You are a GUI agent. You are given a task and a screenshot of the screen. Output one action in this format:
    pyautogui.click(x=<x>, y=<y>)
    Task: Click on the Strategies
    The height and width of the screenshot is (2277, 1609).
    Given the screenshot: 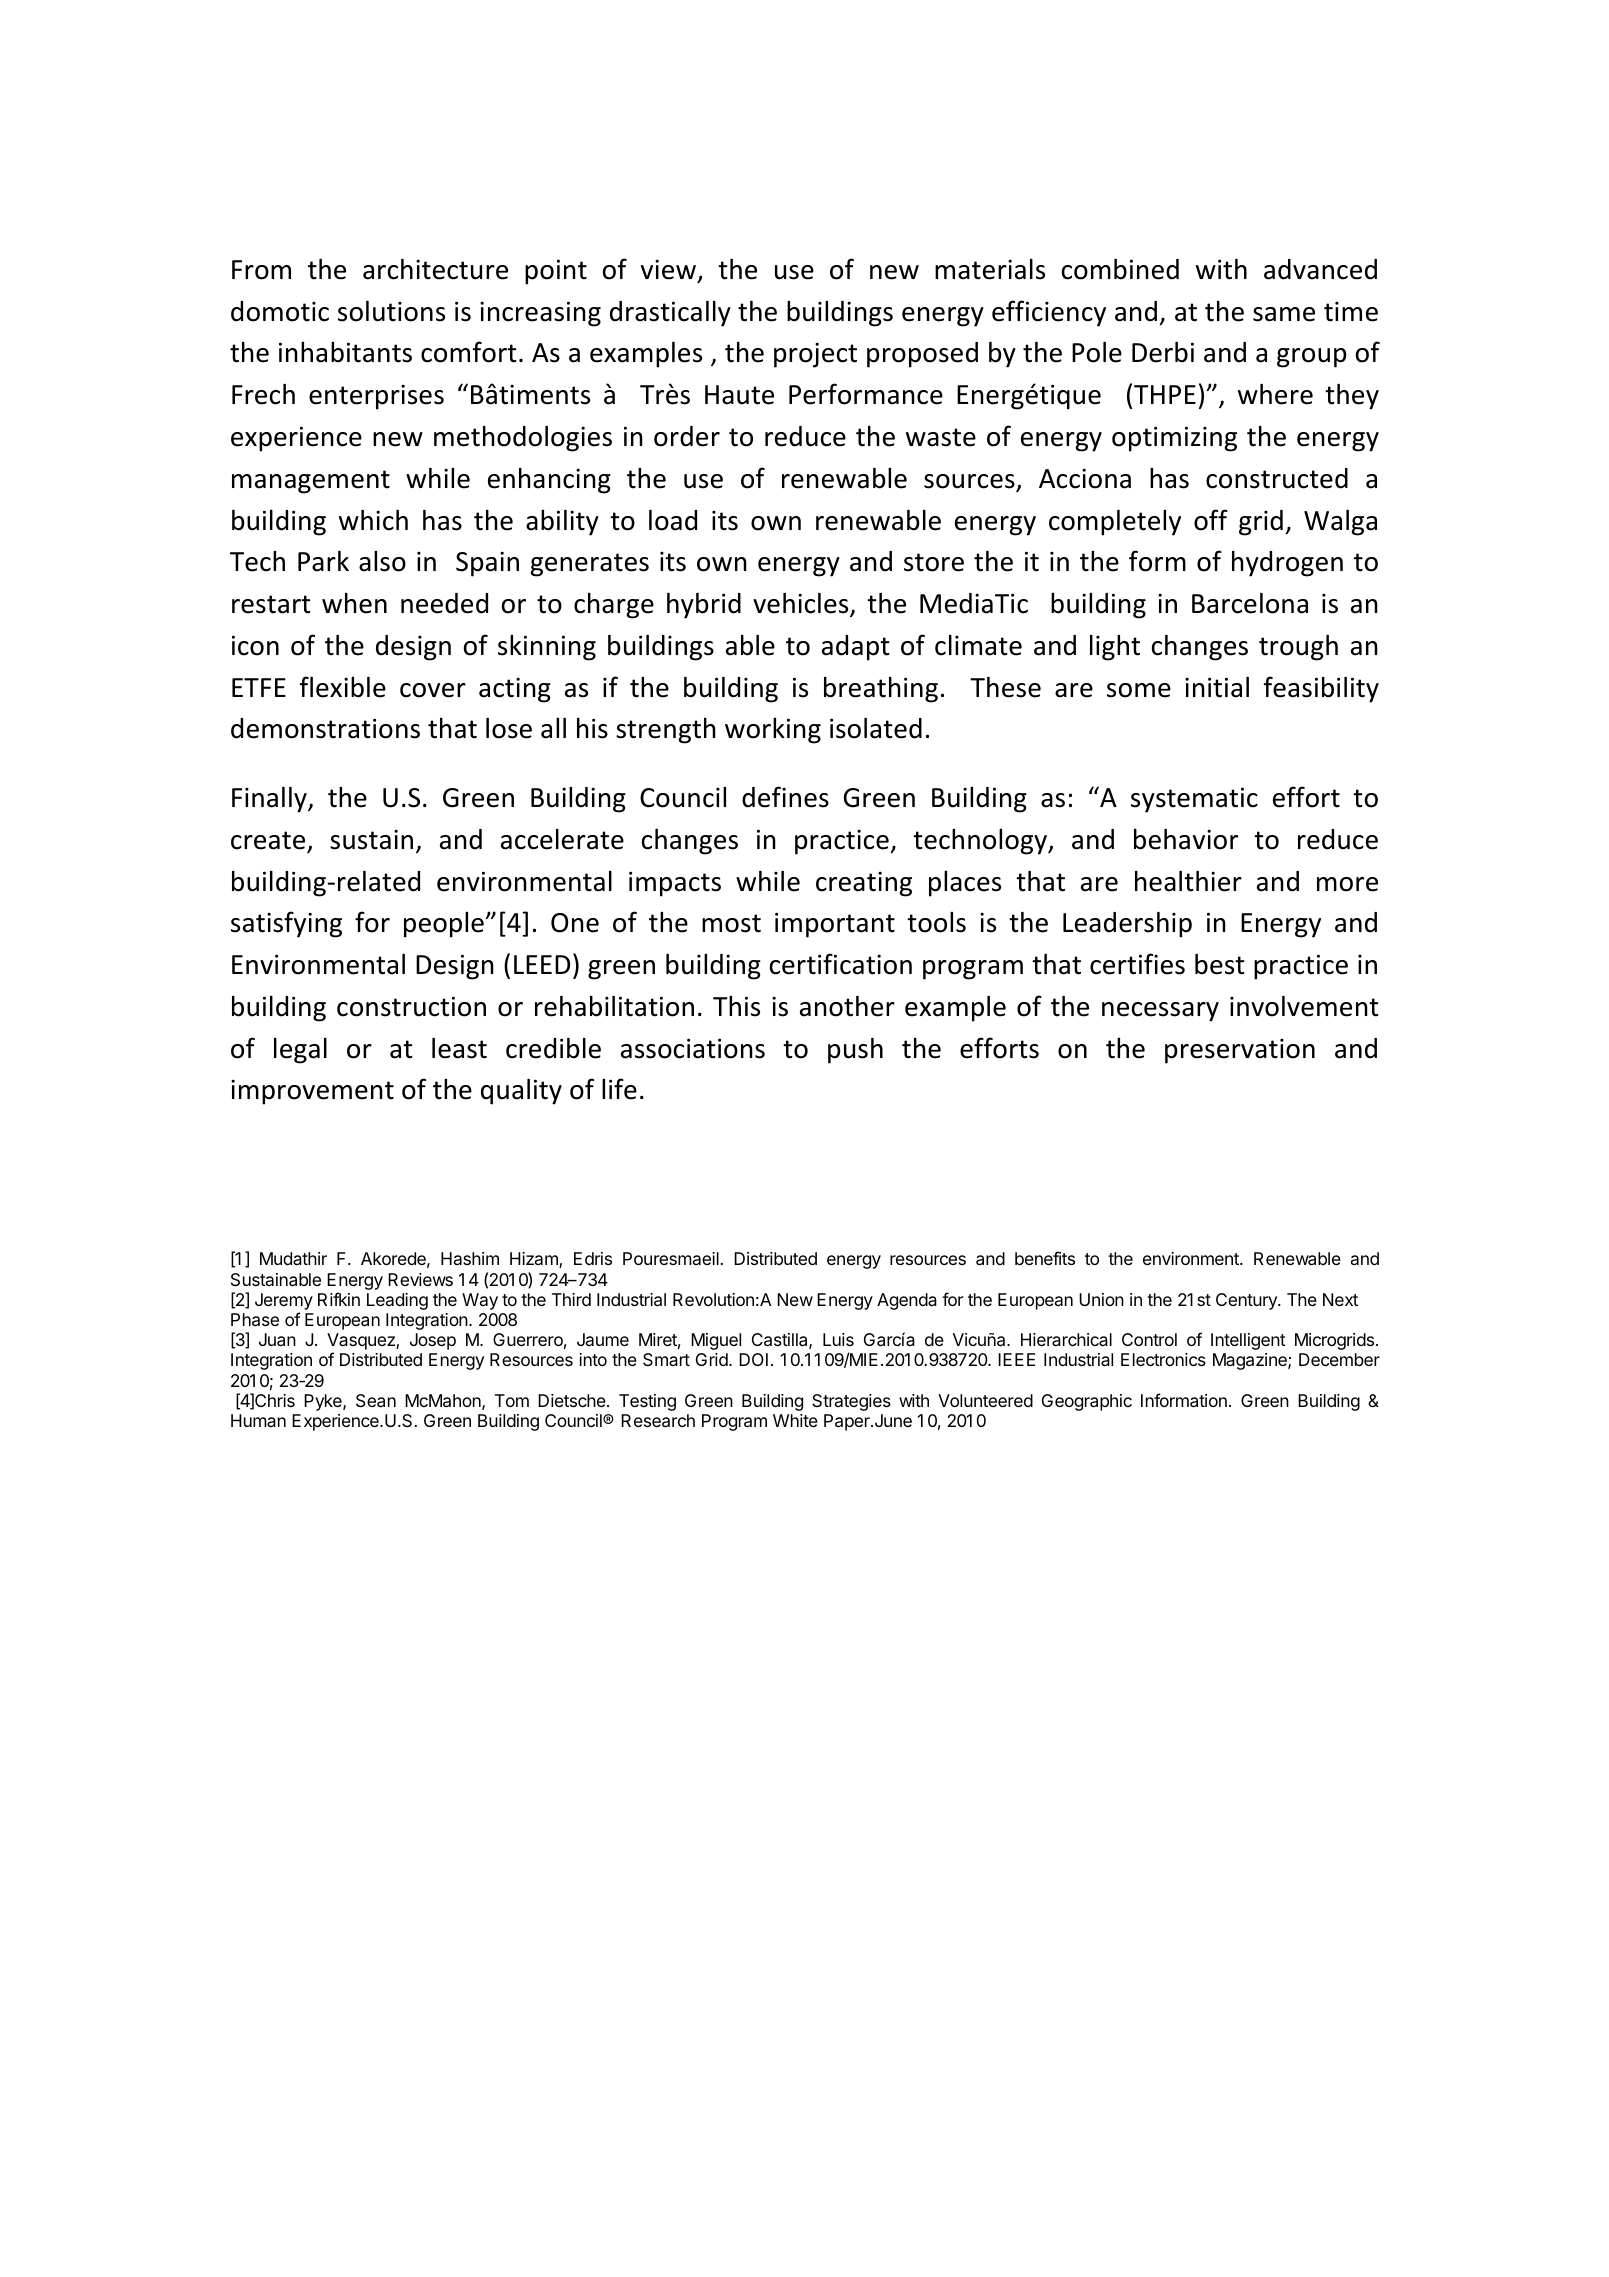 What is the action you would take?
    pyautogui.click(x=851, y=1402)
